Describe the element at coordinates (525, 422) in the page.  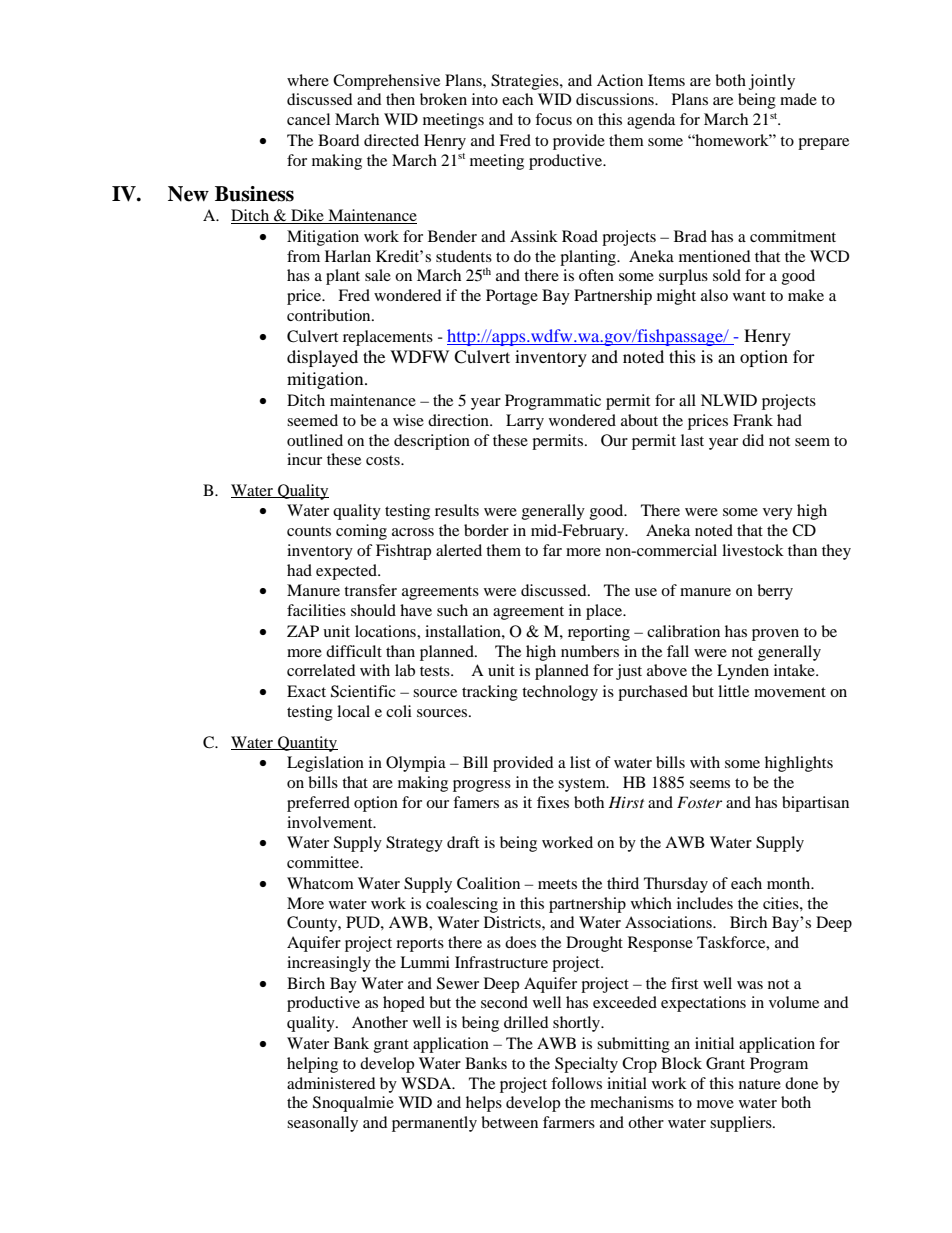
I see `Larry` at that location.
